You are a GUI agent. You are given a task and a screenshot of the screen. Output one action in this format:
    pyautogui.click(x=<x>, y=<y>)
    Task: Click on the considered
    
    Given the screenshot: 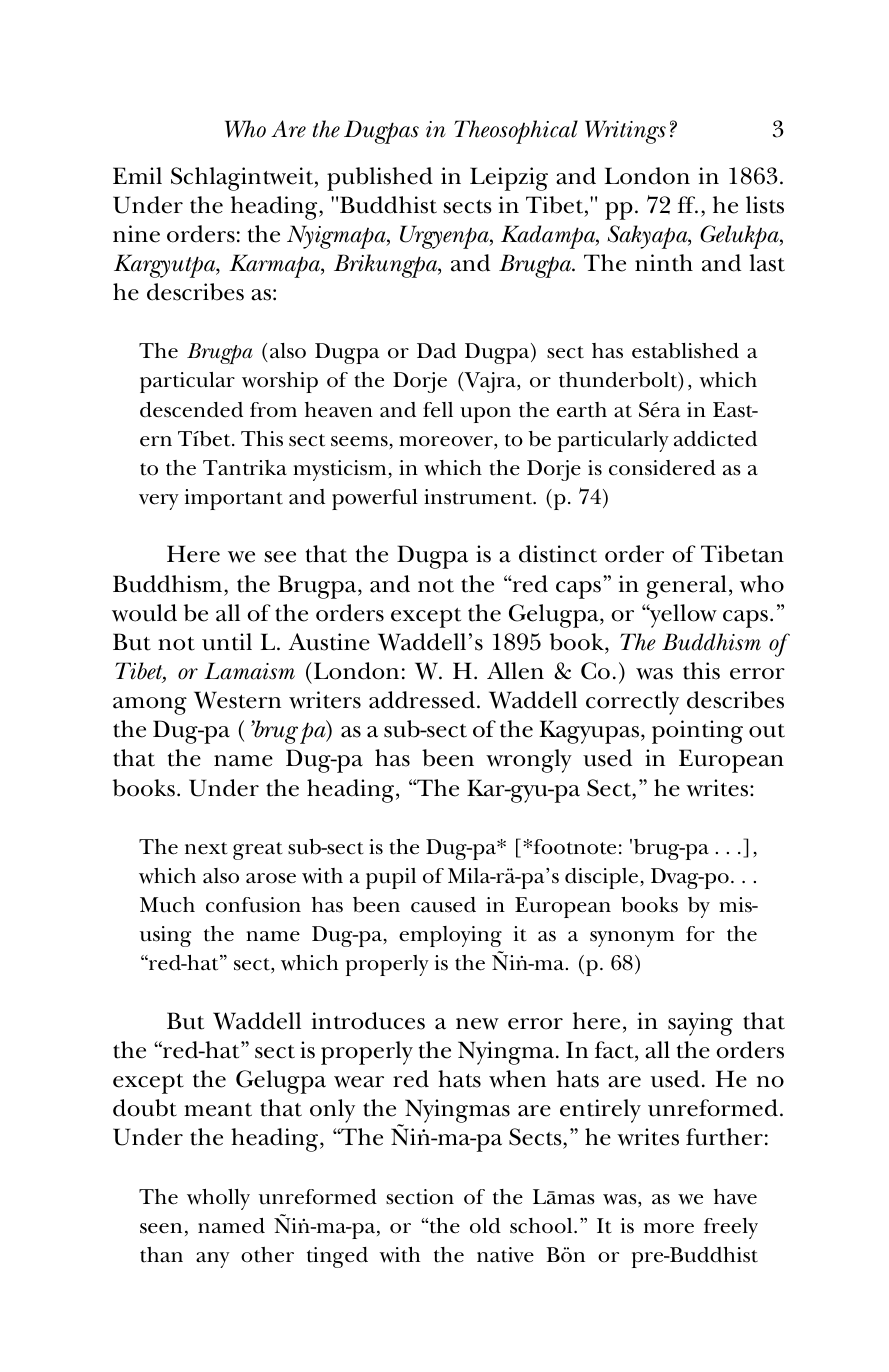 What is the action you would take?
    pyautogui.click(x=662, y=468)
